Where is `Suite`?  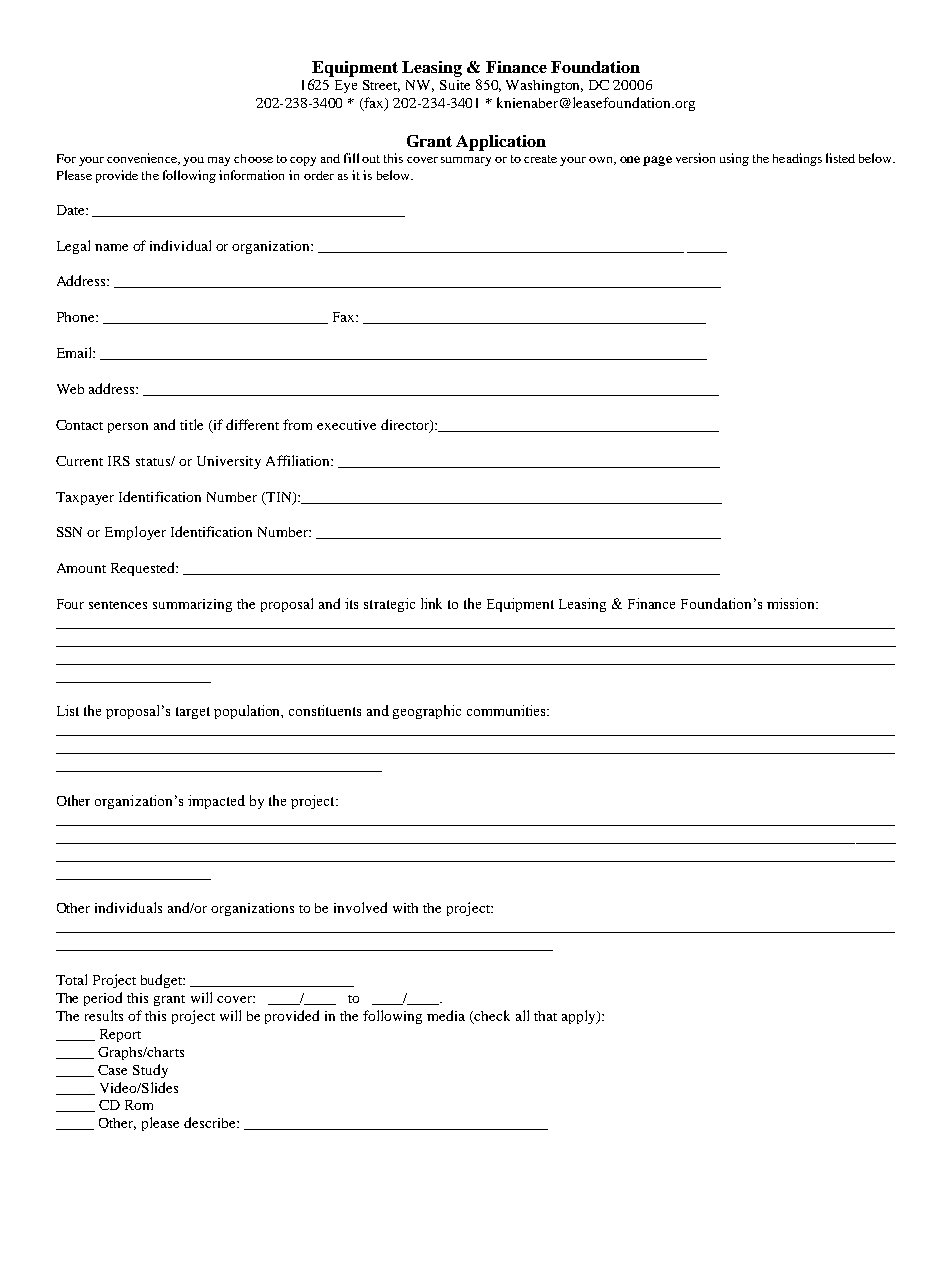 Suite is located at coordinates (455, 85).
